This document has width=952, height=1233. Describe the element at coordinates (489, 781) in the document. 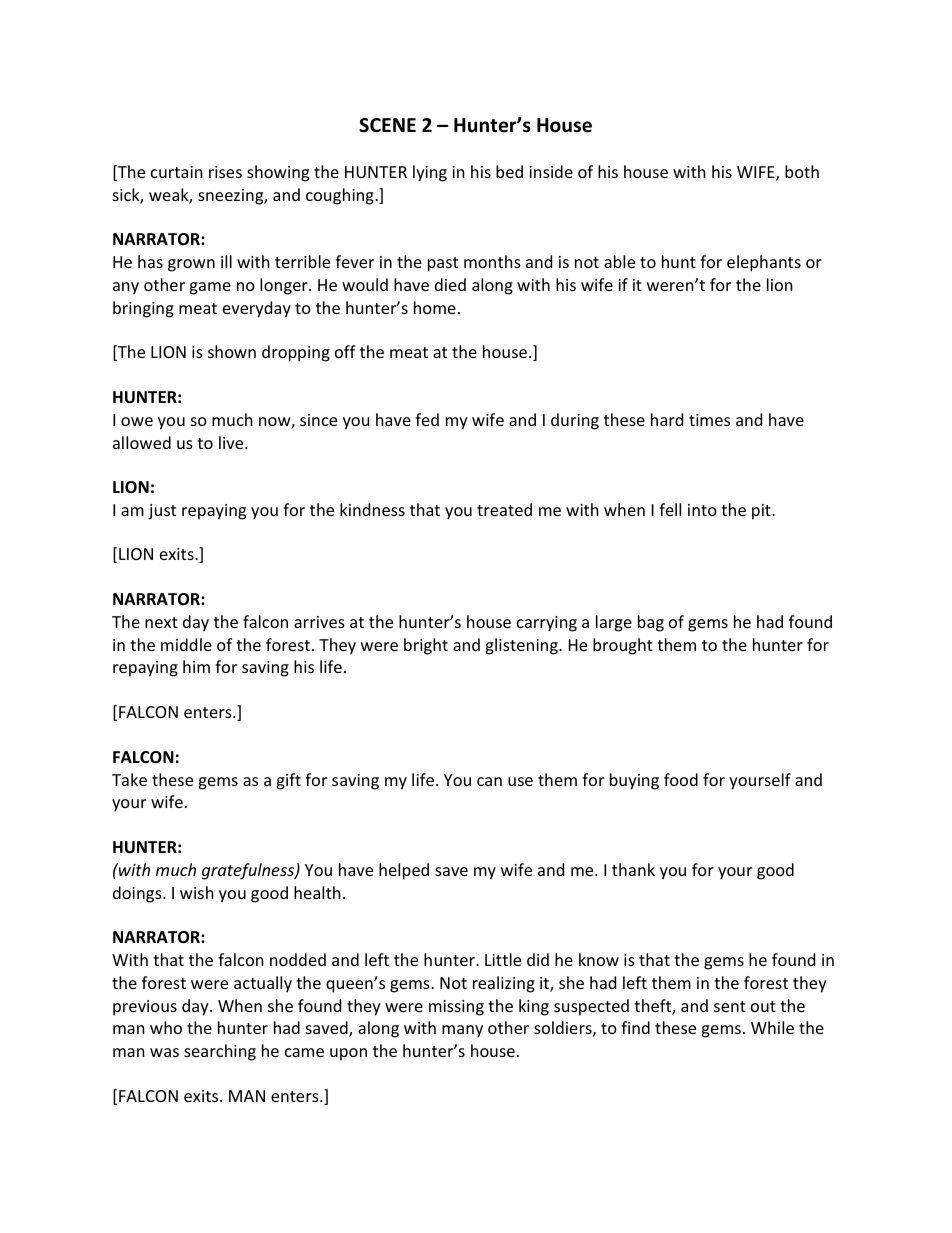

I see `can` at that location.
